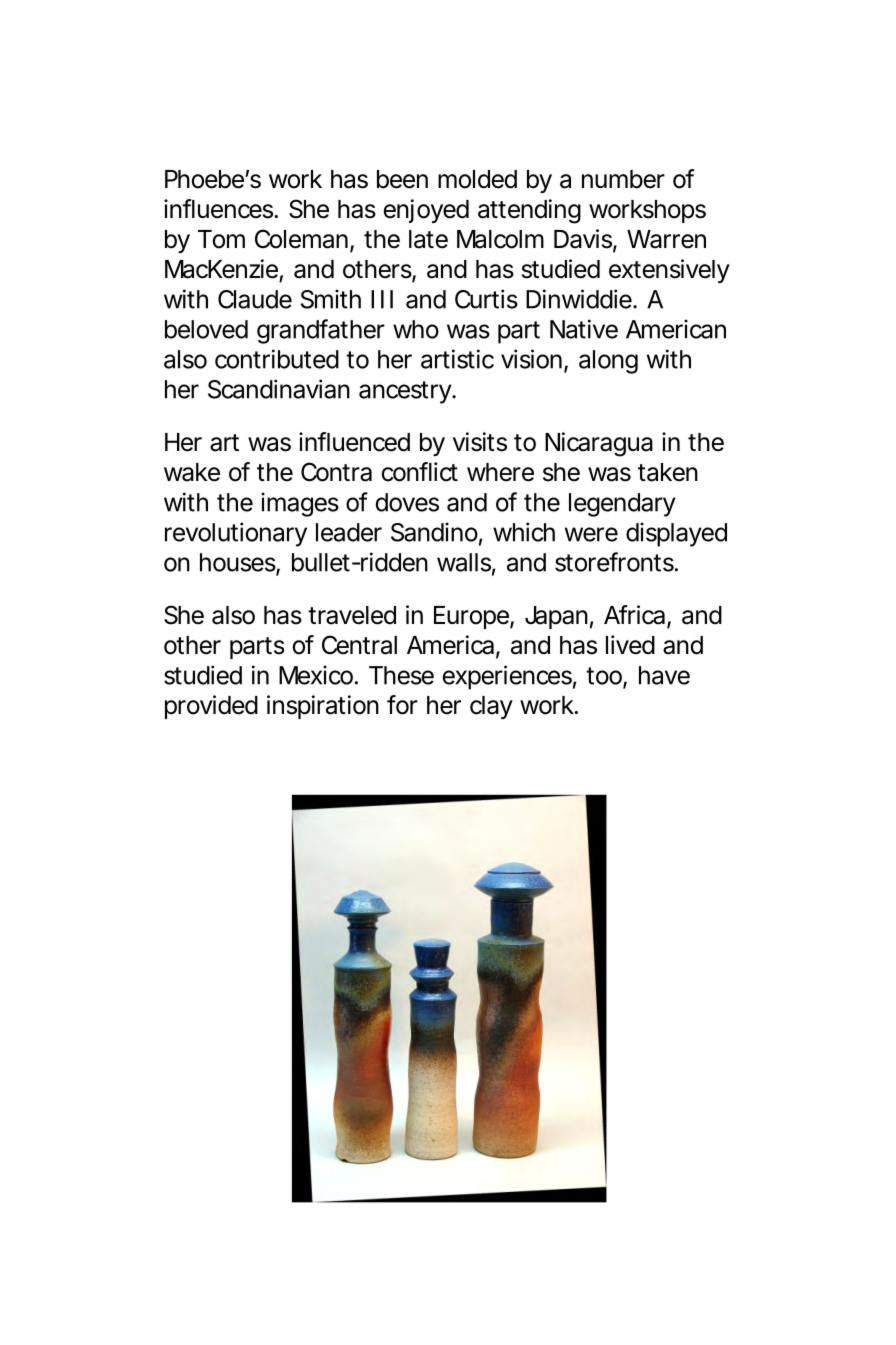  Describe the element at coordinates (407, 502) in the screenshot. I see `doves` at that location.
